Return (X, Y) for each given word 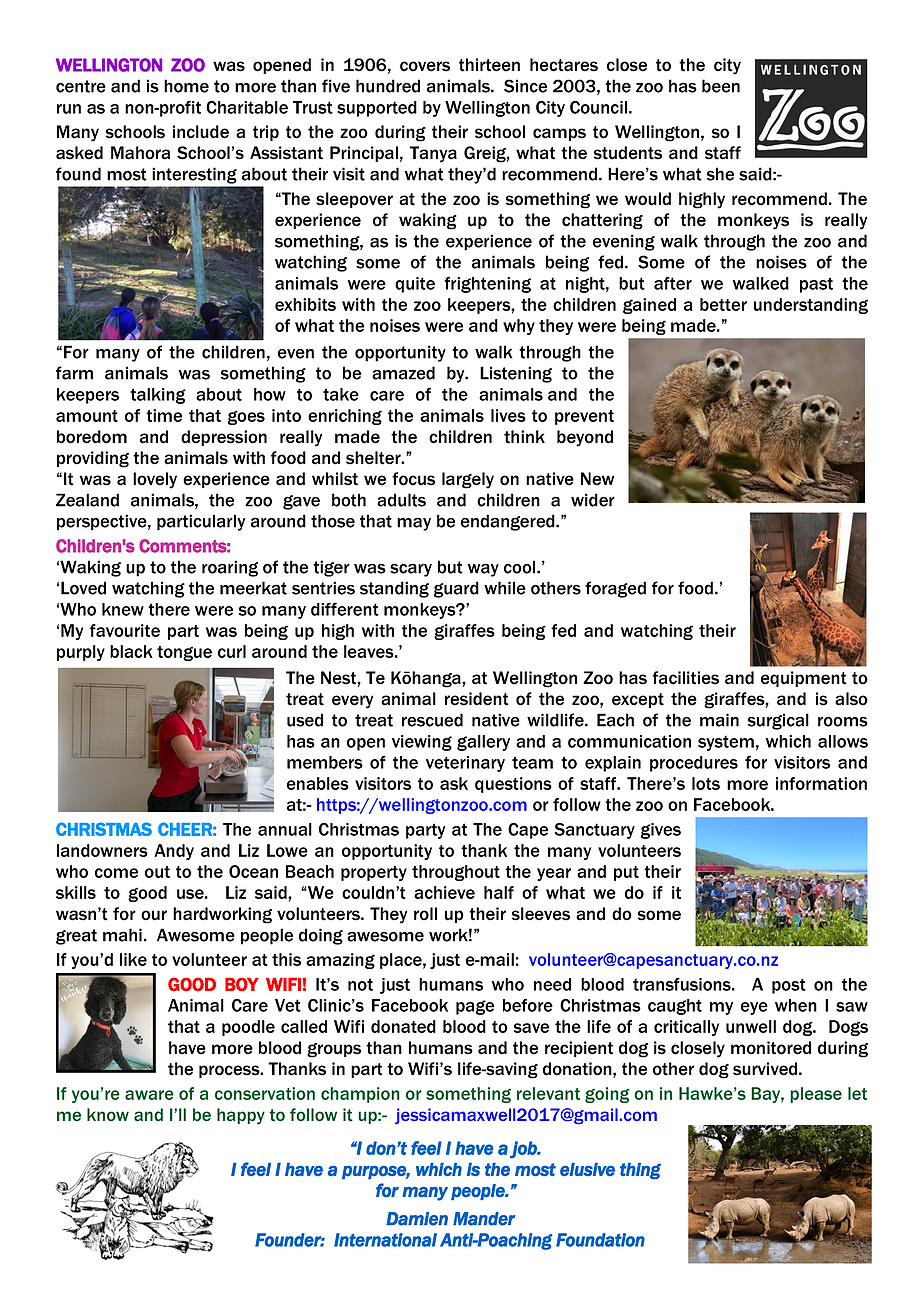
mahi (122, 935)
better (723, 304)
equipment (804, 679)
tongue (184, 653)
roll (425, 914)
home (186, 86)
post (789, 986)
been (721, 86)
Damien (417, 1219)
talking (158, 396)
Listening (516, 374)
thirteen (489, 65)
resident (477, 699)
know (108, 1114)
